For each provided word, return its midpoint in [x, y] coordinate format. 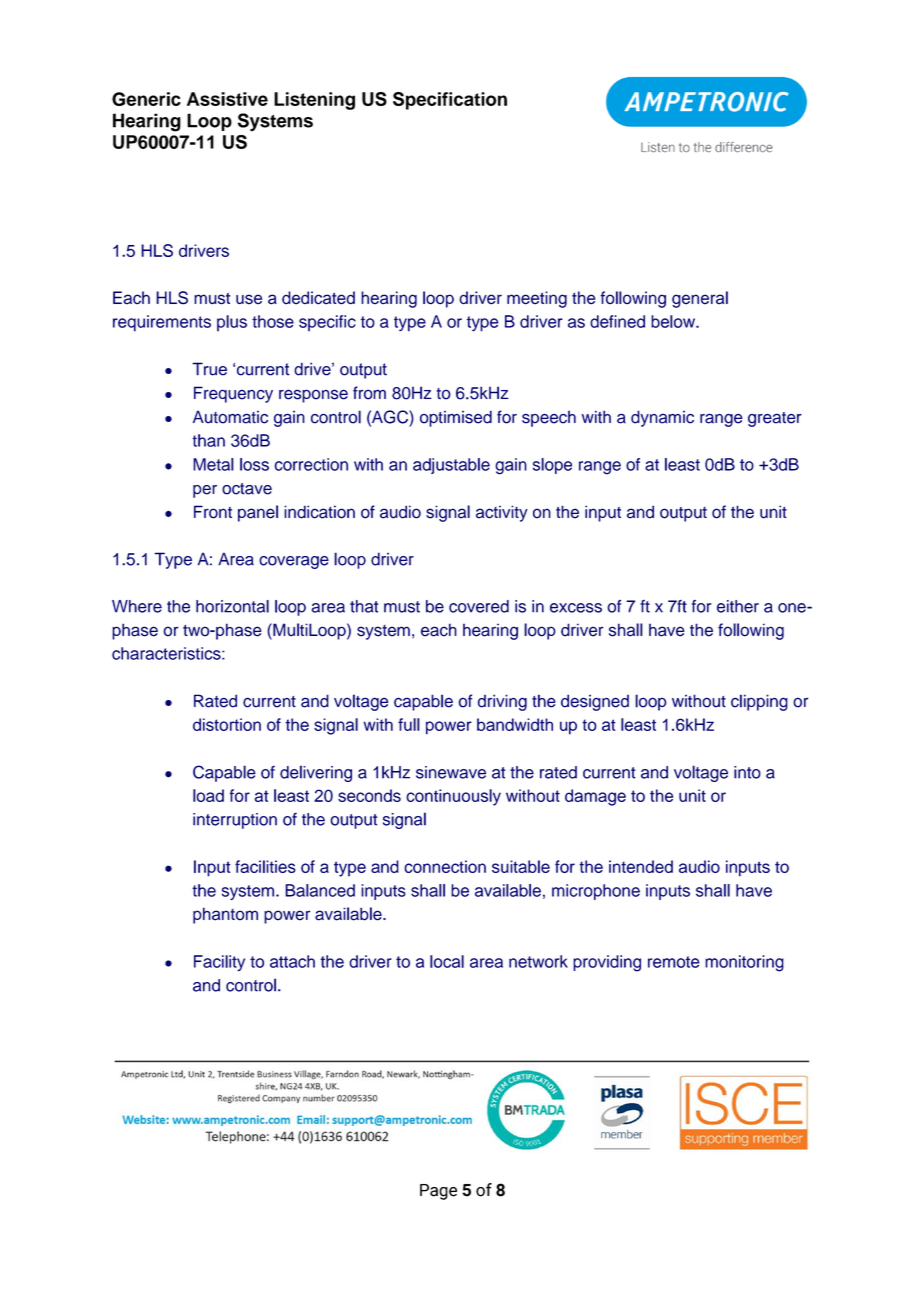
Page [438, 1192]
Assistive [227, 99]
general [700, 299]
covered [479, 606]
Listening [314, 101]
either [738, 606]
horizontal [232, 606]
